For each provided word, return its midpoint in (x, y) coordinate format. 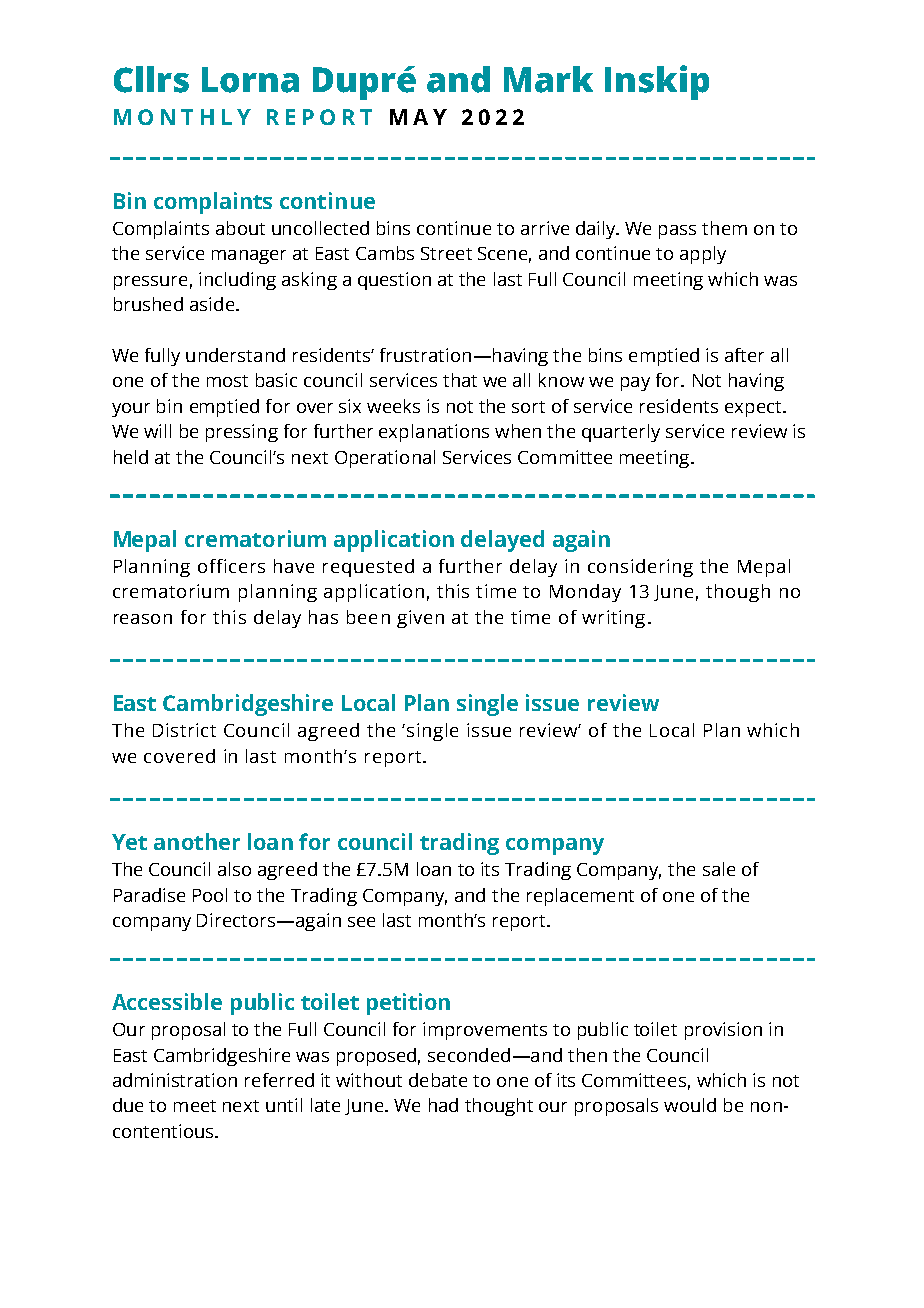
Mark (548, 79)
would (690, 1105)
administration (175, 1080)
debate (438, 1080)
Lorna (250, 80)
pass (677, 232)
